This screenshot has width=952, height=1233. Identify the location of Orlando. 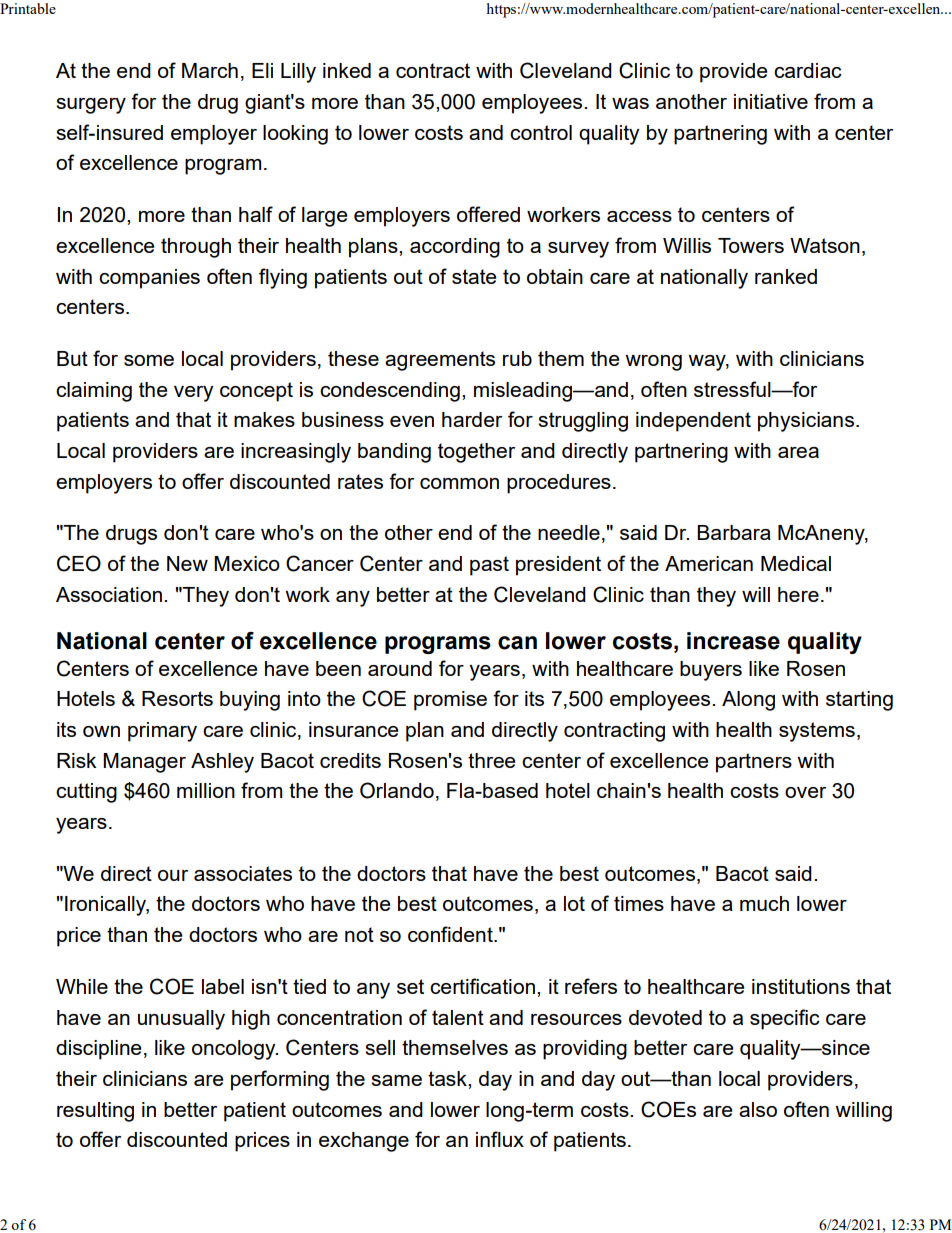
(397, 790).
